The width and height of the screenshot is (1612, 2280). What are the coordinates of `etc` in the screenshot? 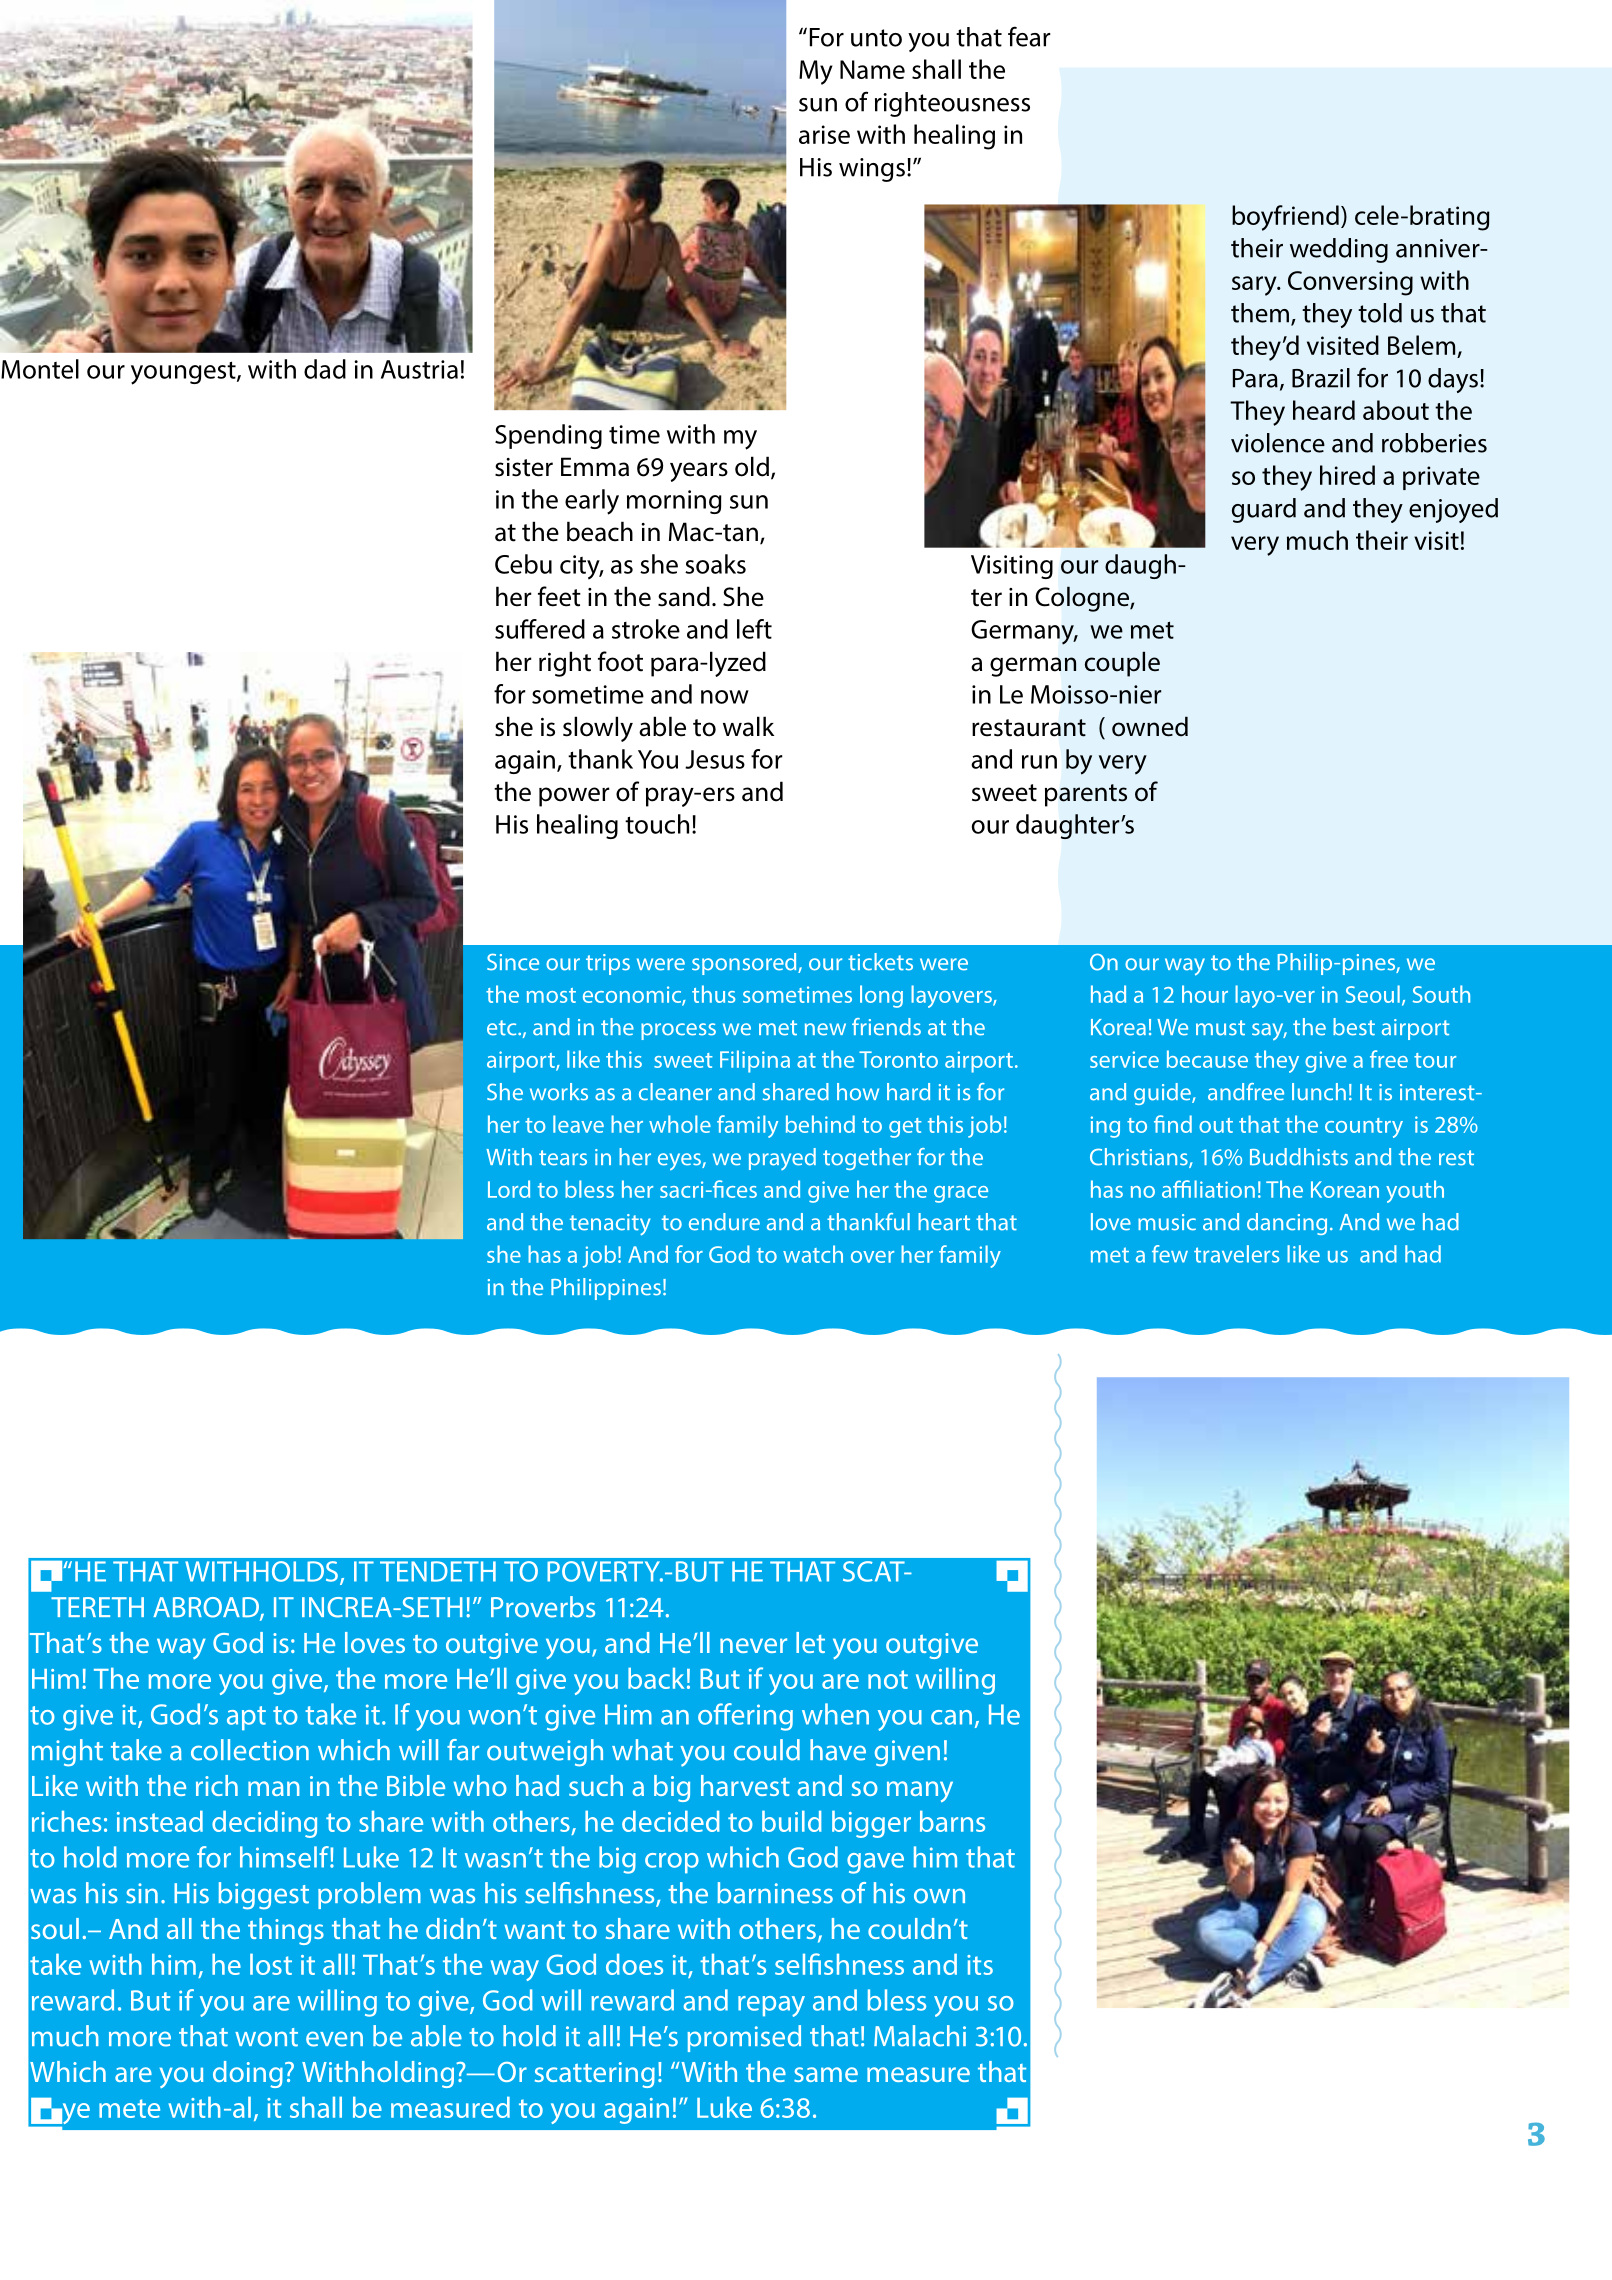 It's located at (503, 1028).
